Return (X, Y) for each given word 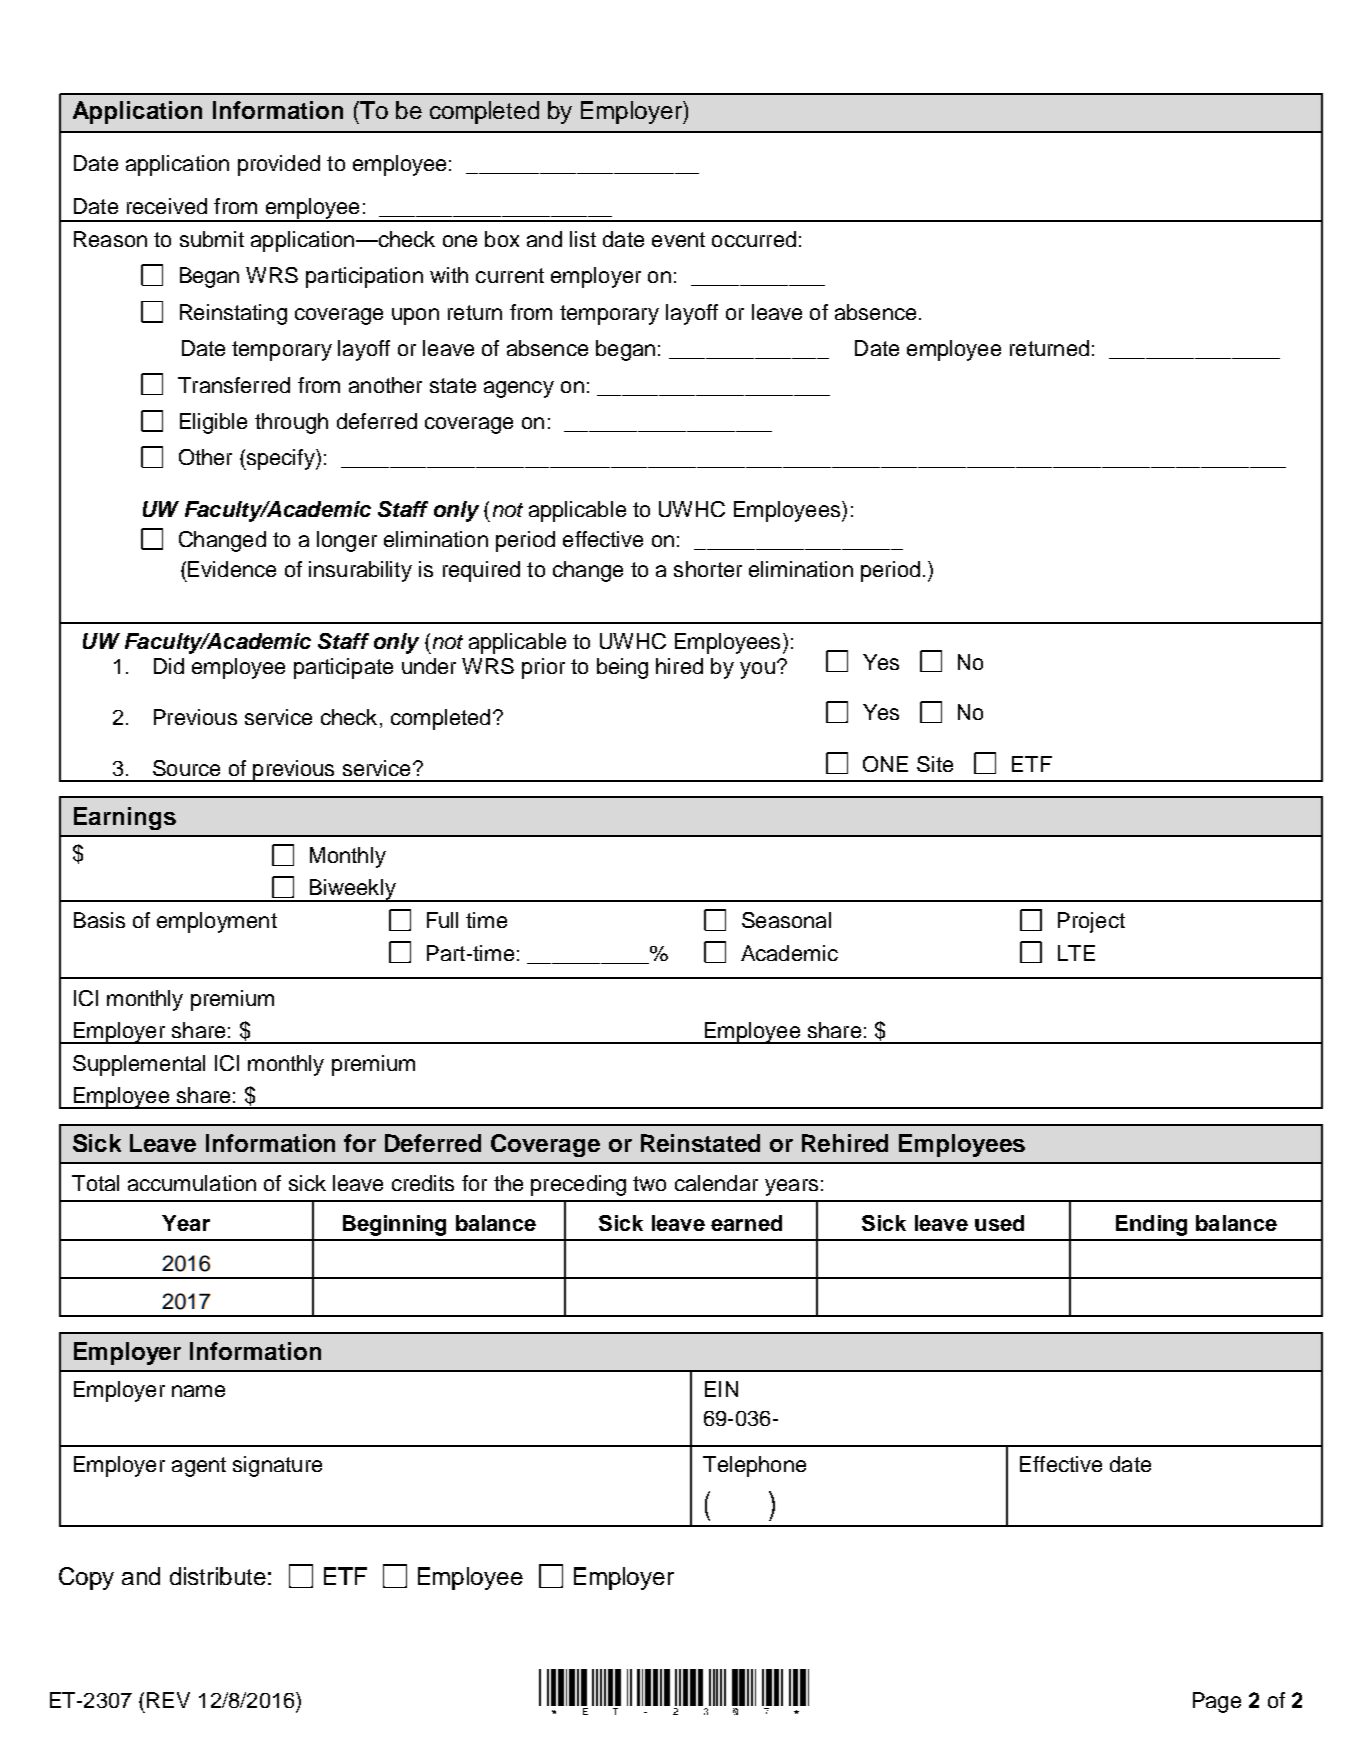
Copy (86, 1578)
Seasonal (786, 920)
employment (217, 922)
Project (1091, 922)
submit (212, 239)
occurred (754, 239)
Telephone (754, 1466)
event (678, 239)
